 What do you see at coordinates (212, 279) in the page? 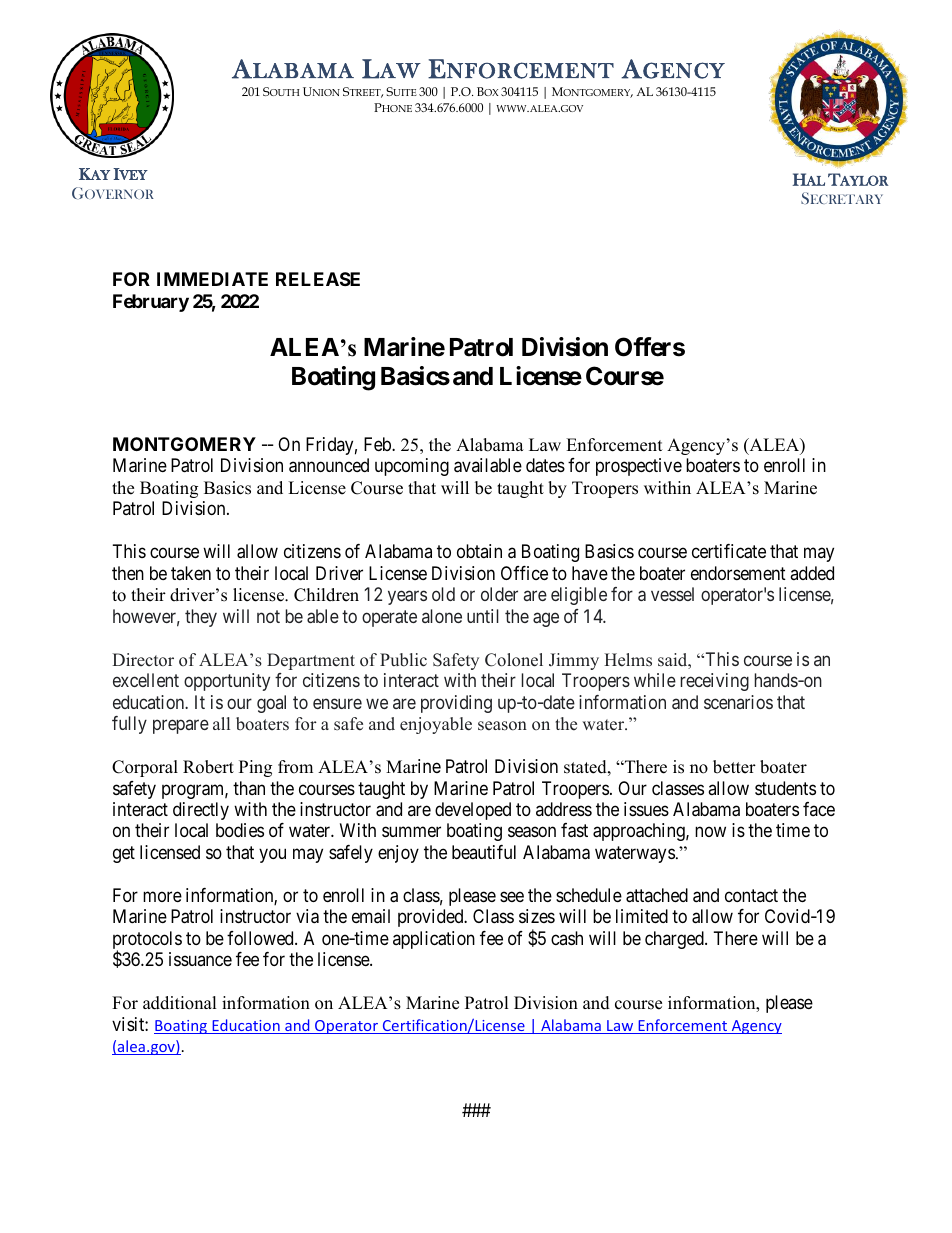
I see `IMMEDIATE` at bounding box center [212, 279].
